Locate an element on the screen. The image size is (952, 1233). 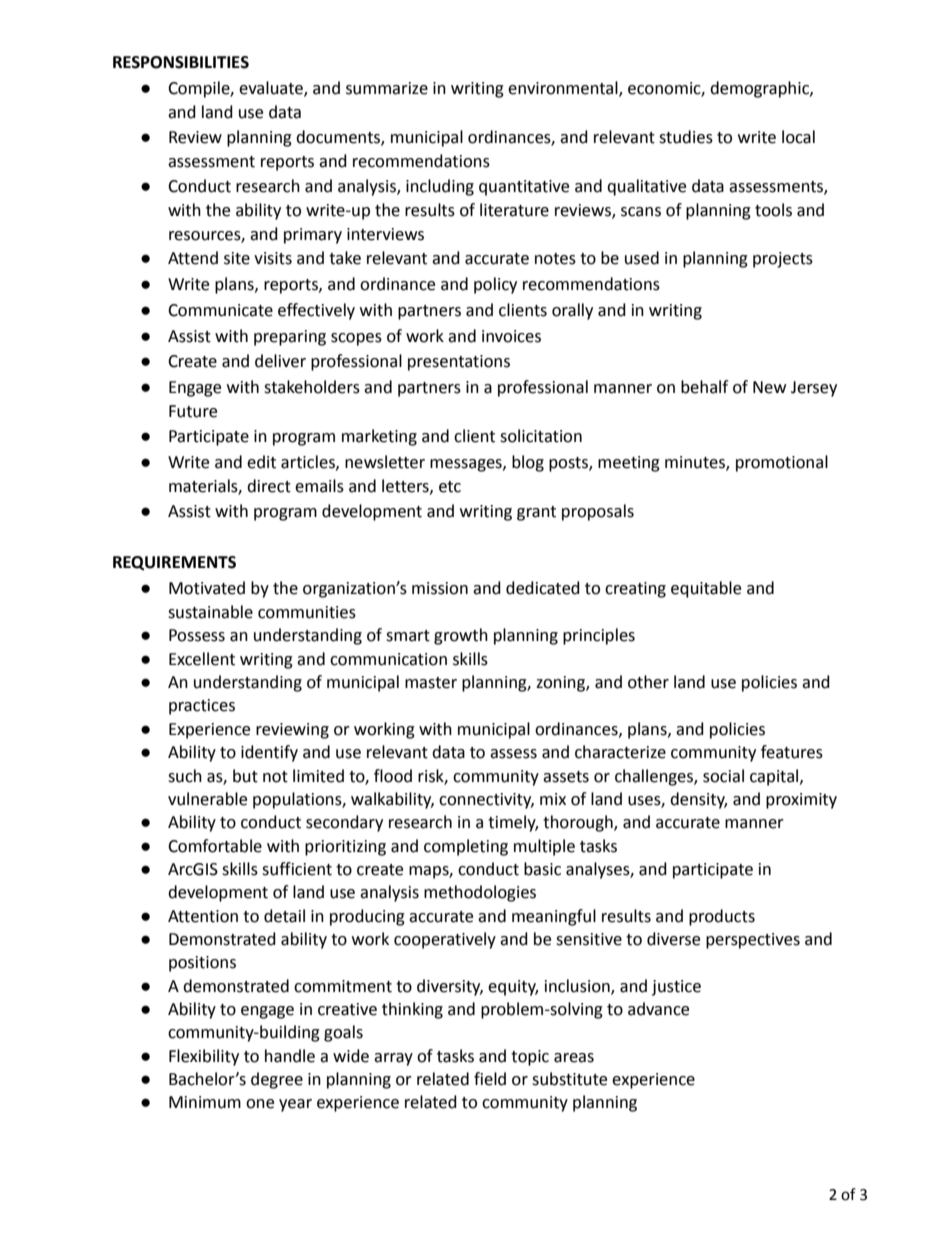
demographic is located at coordinates (760, 89).
